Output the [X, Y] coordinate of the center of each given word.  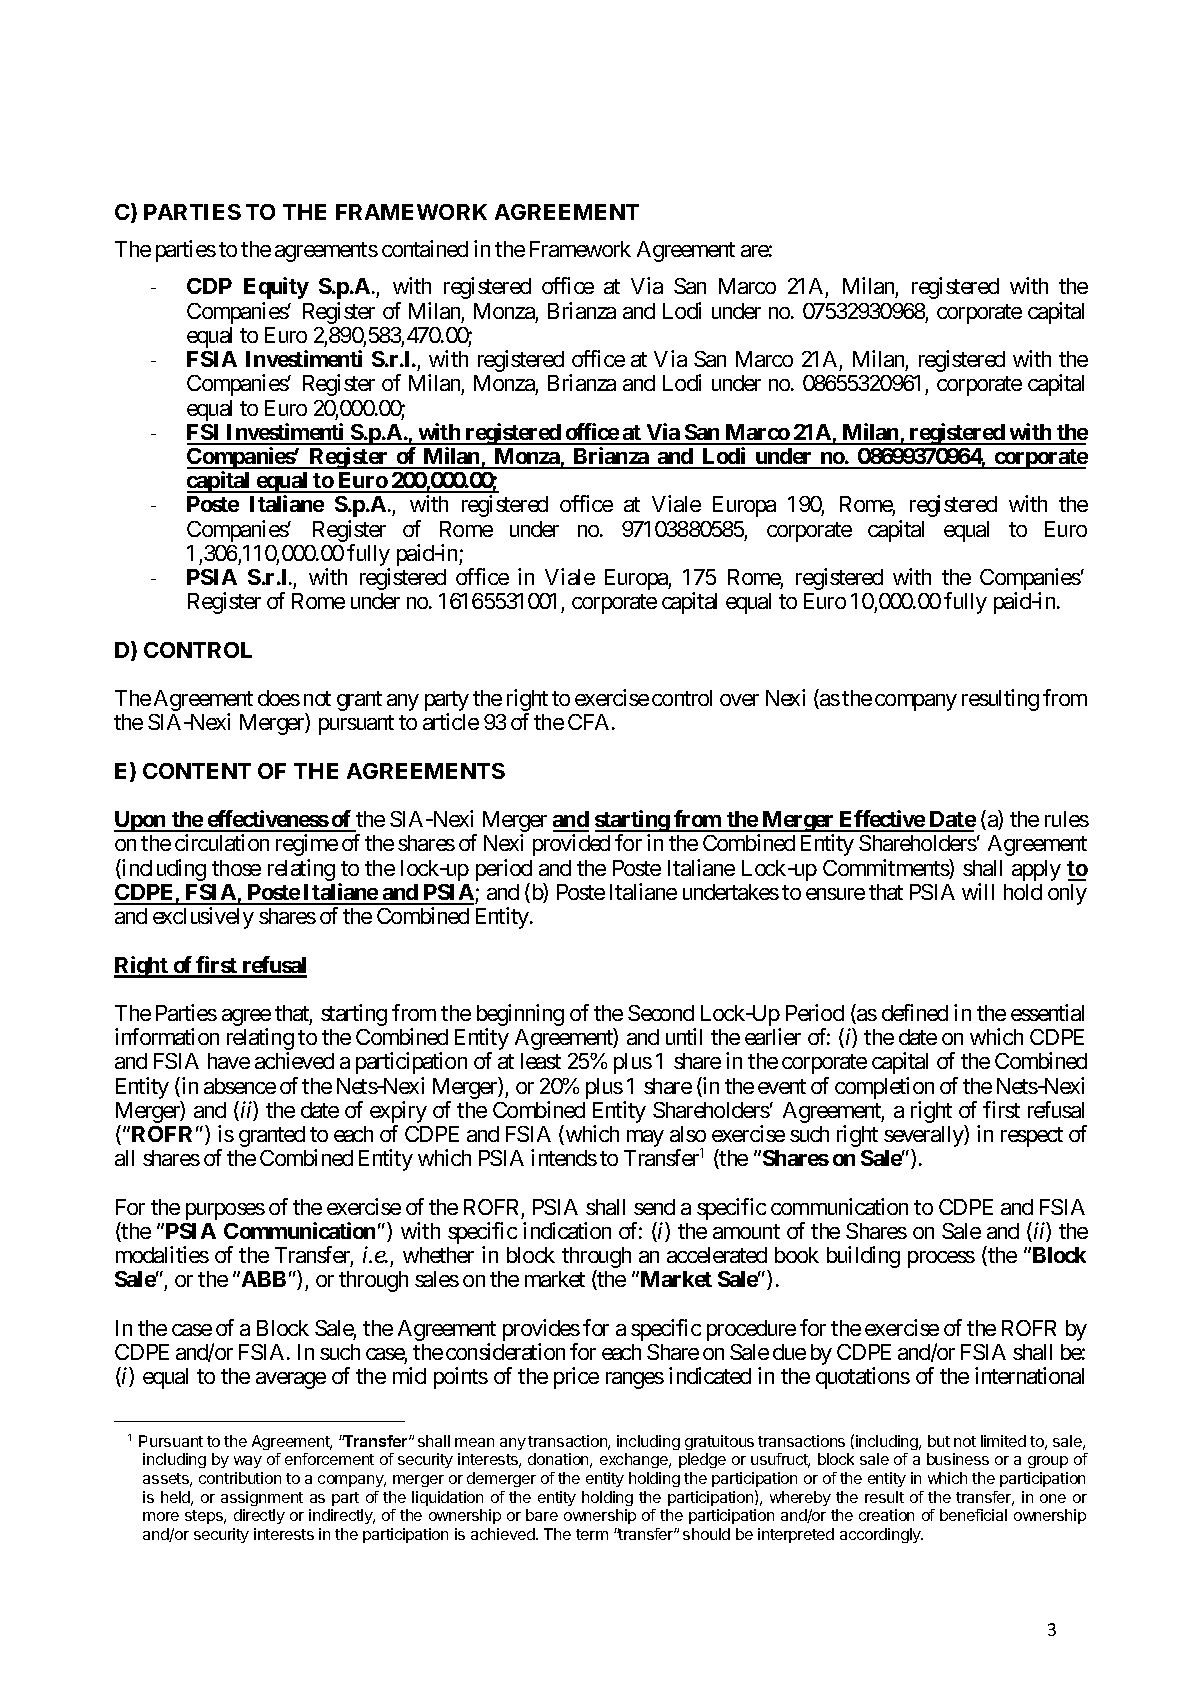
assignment [262, 1498]
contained [425, 248]
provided [571, 845]
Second [661, 1013]
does [279, 698]
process [941, 1259]
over [739, 700]
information [167, 1036]
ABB [262, 1279]
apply [1036, 870]
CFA [590, 722]
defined [915, 1012]
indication [567, 1230]
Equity [276, 288]
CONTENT [197, 771]
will [978, 891]
